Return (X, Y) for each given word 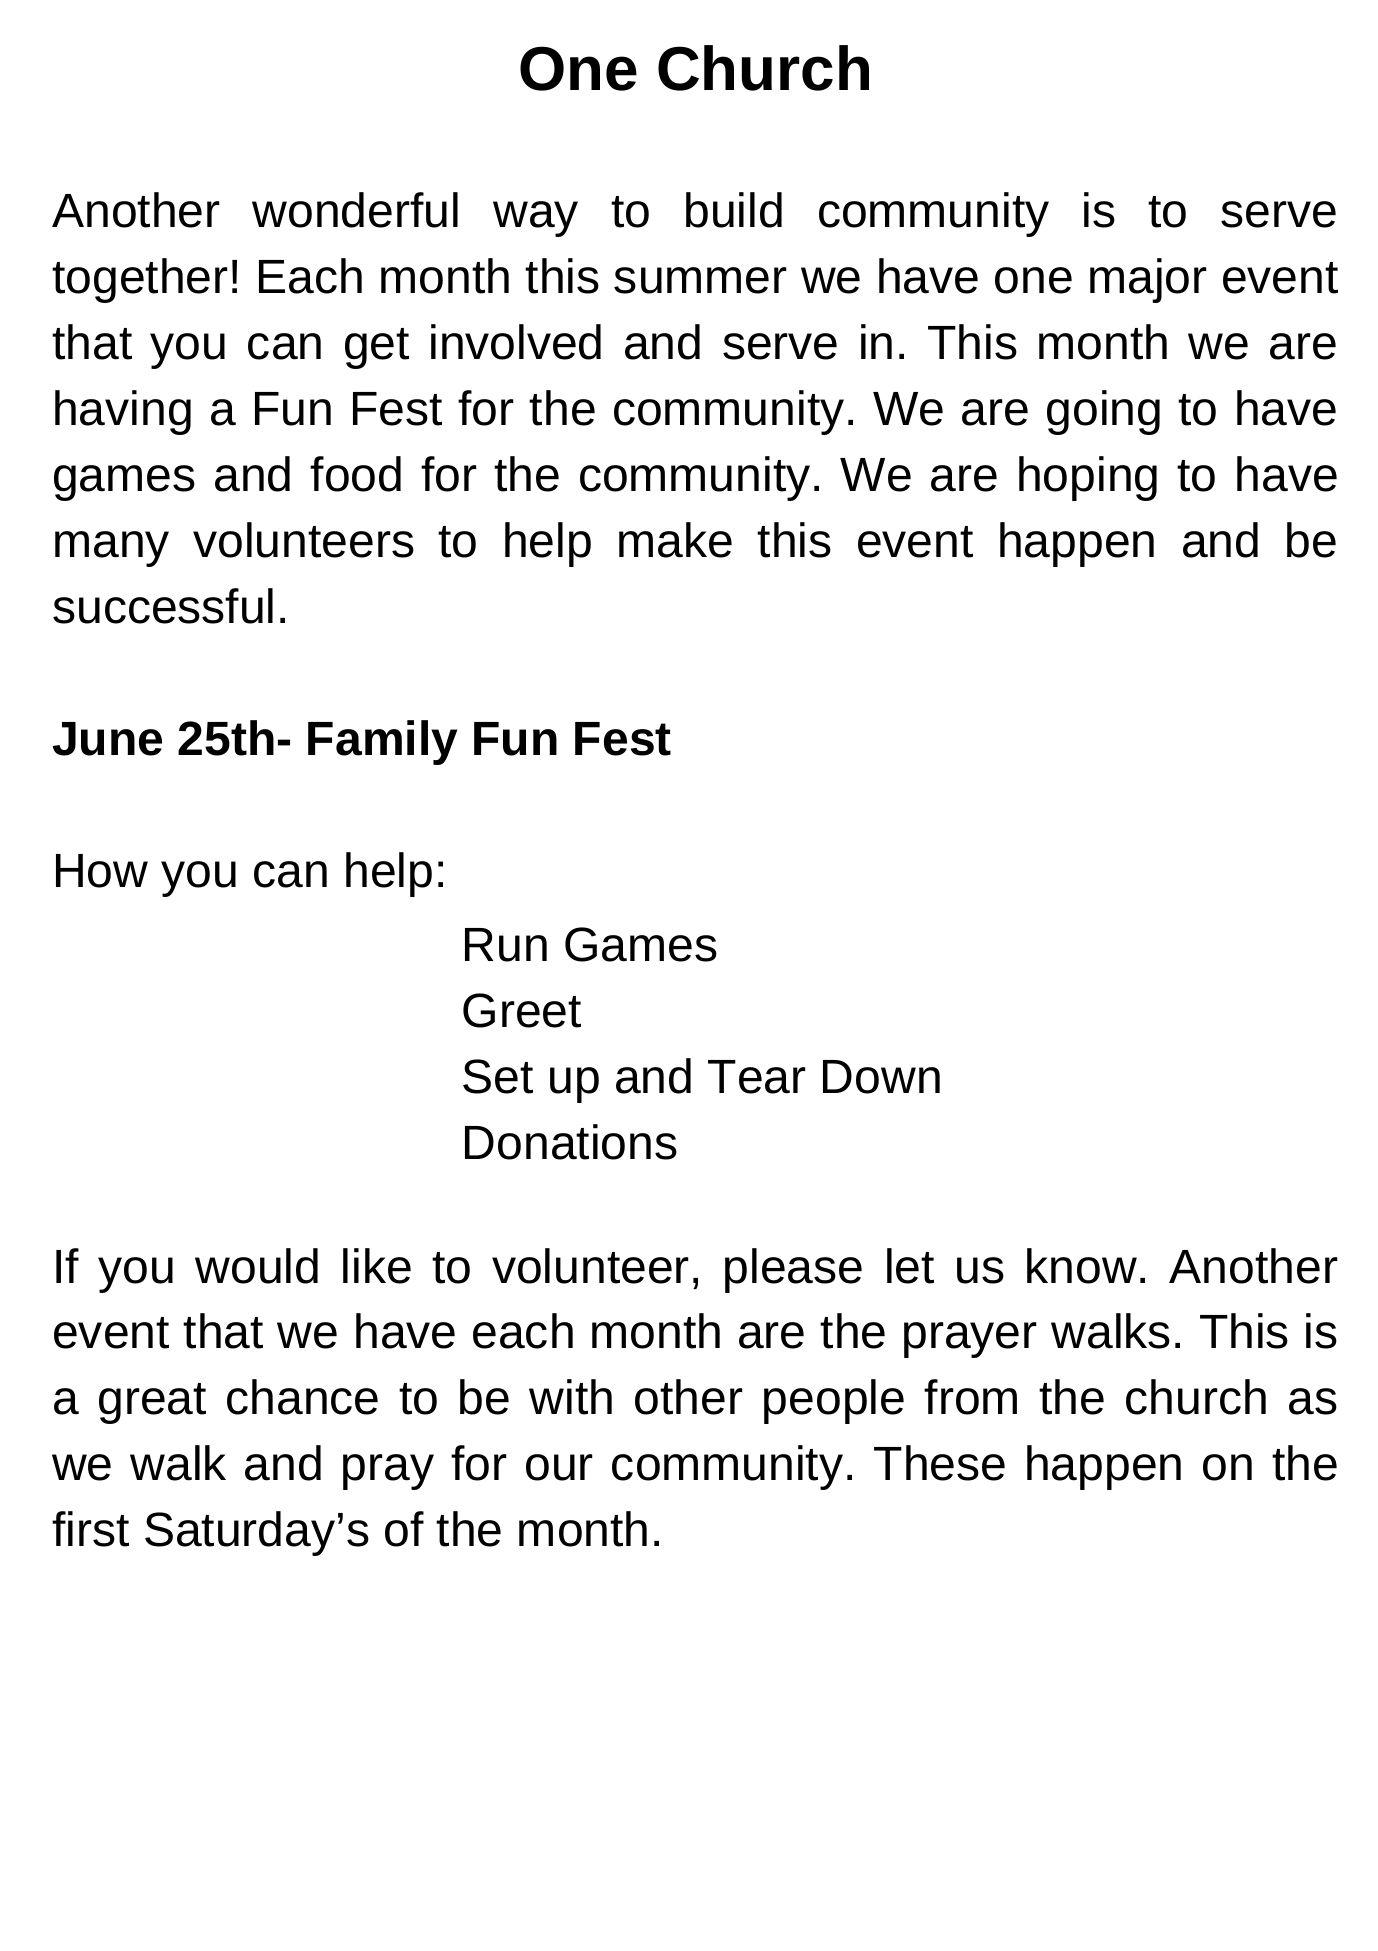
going (1103, 412)
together (140, 280)
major (1148, 280)
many (112, 549)
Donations (571, 1142)
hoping (1088, 478)
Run (506, 945)
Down (881, 1077)
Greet (522, 1010)
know (1082, 1266)
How (102, 871)
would (256, 1266)
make (675, 540)
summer (700, 280)
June (107, 739)
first (90, 1529)
